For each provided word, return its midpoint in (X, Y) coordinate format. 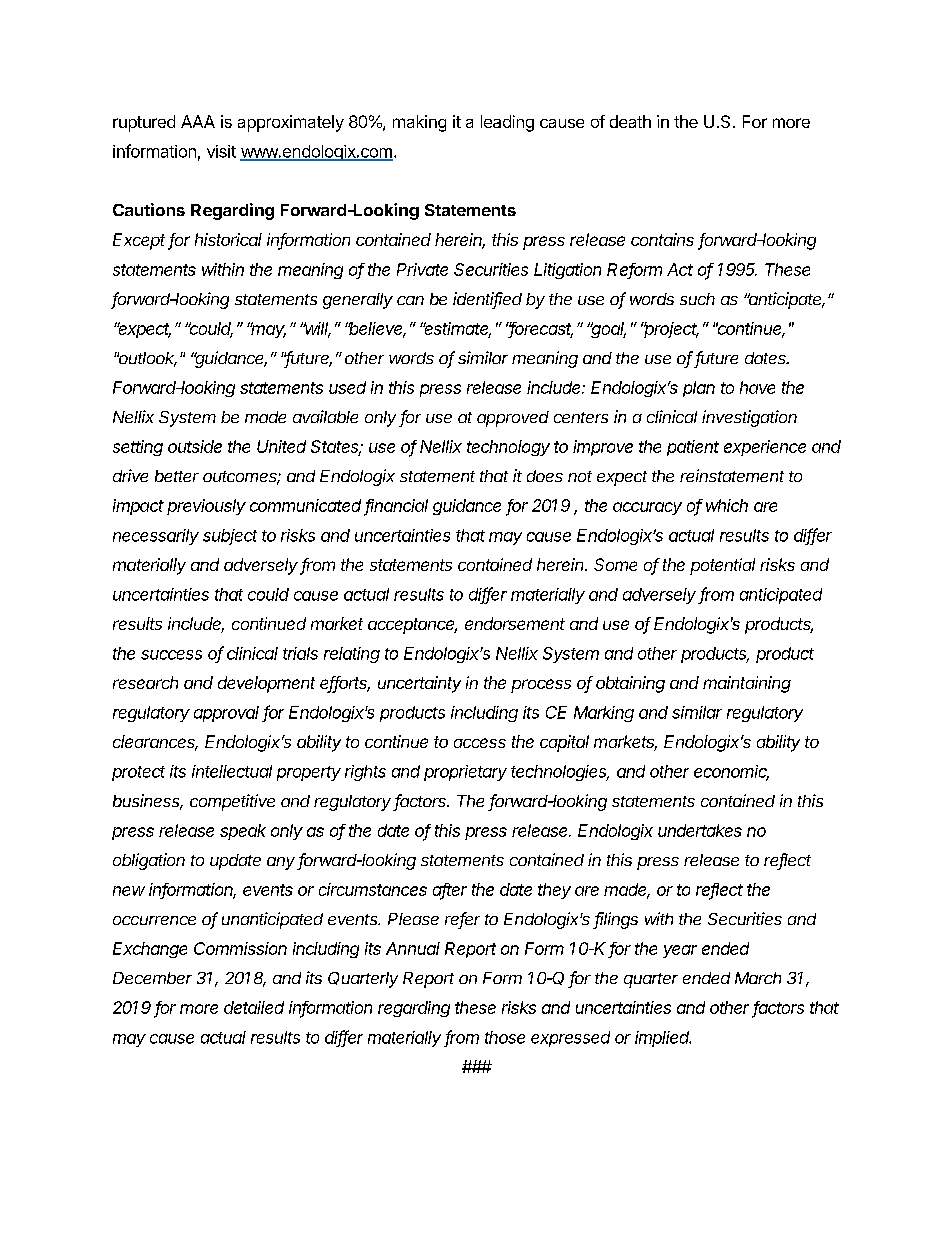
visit (221, 151)
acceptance (412, 626)
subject (230, 537)
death (630, 121)
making (419, 123)
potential (722, 566)
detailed (254, 1007)
